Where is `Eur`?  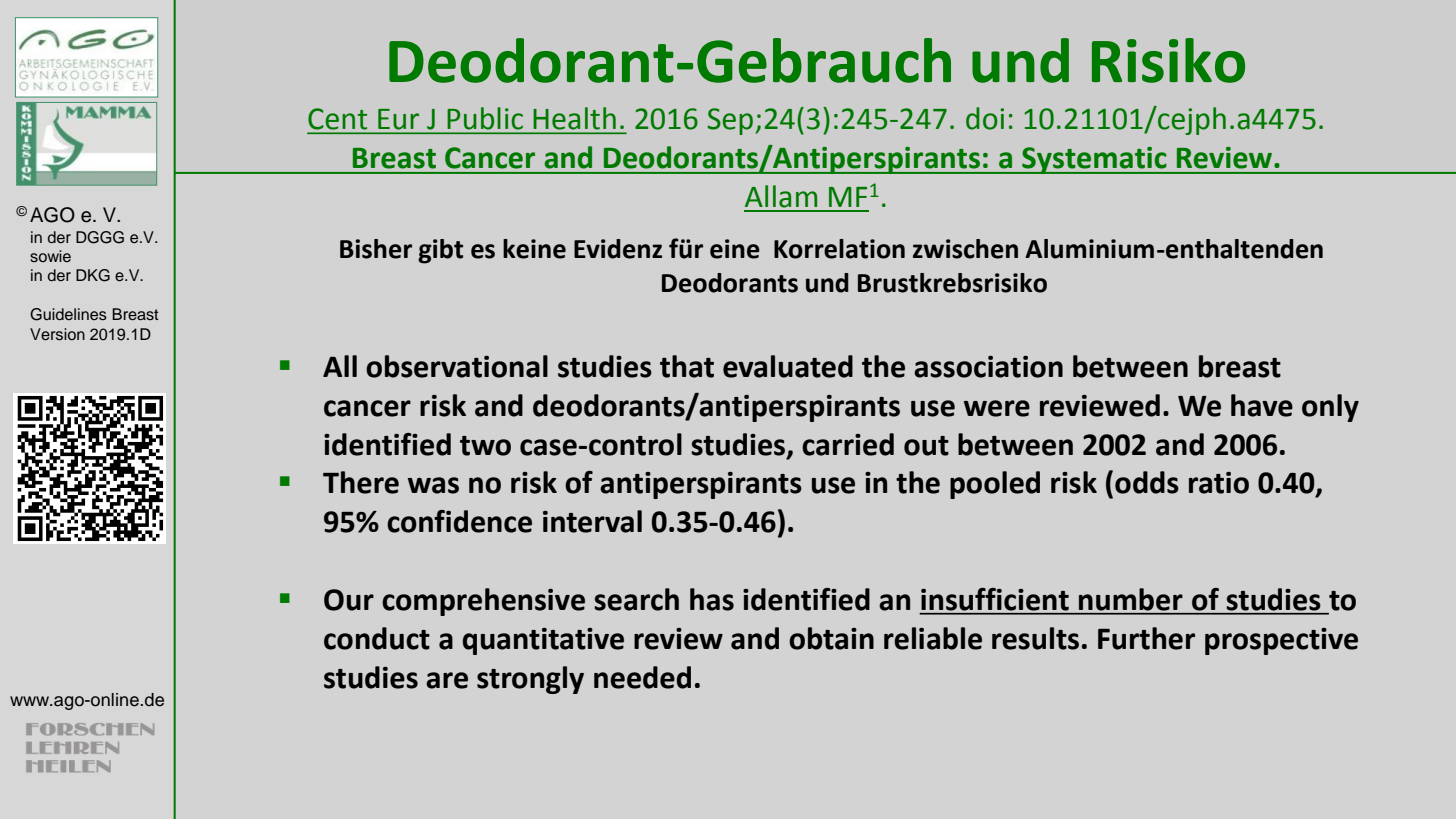
Eur is located at coordinates (398, 119).
